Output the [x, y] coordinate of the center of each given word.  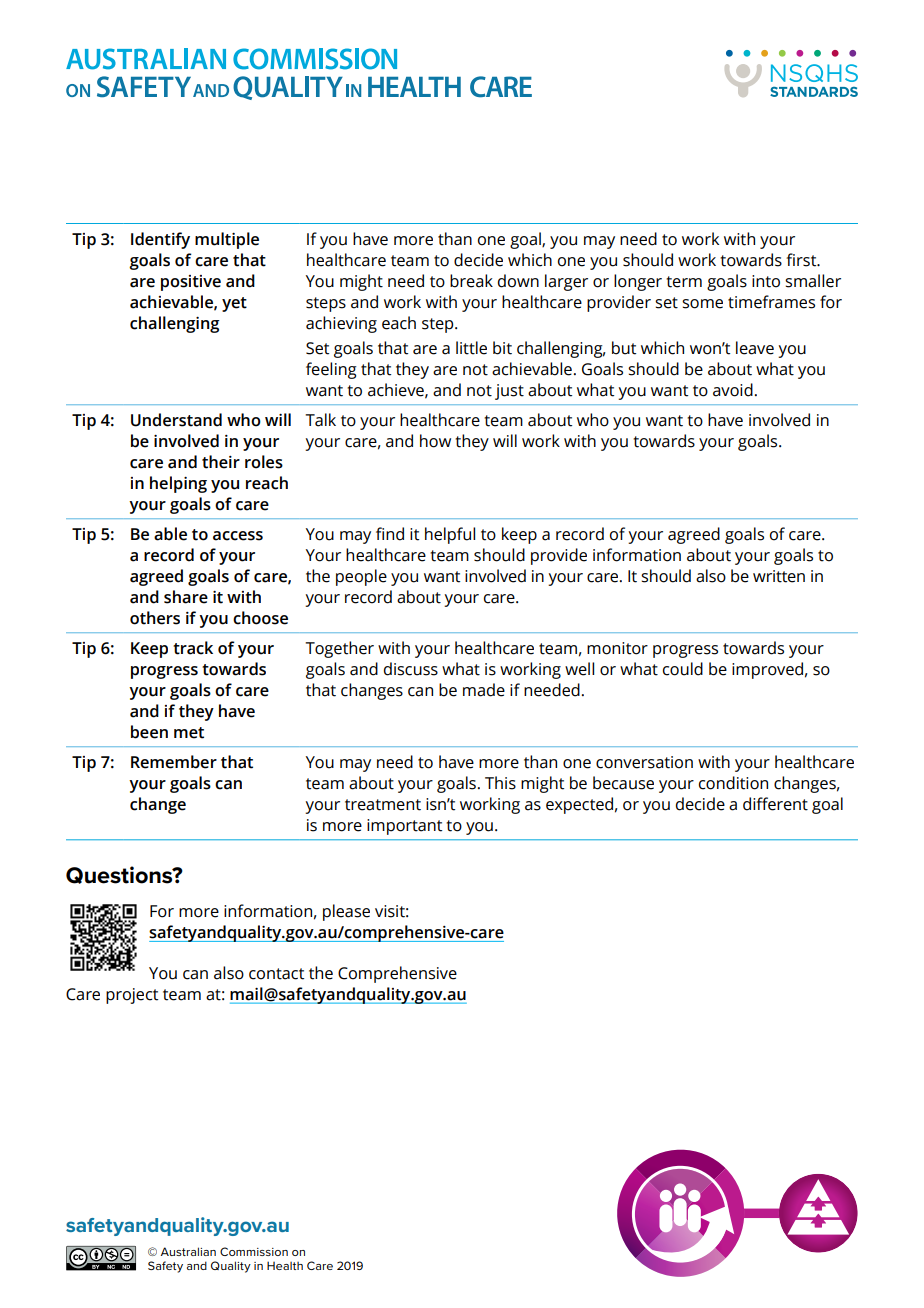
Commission [254, 1251]
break [471, 281]
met [189, 733]
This [500, 783]
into [766, 281]
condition [733, 783]
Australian [188, 1251]
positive [191, 283]
